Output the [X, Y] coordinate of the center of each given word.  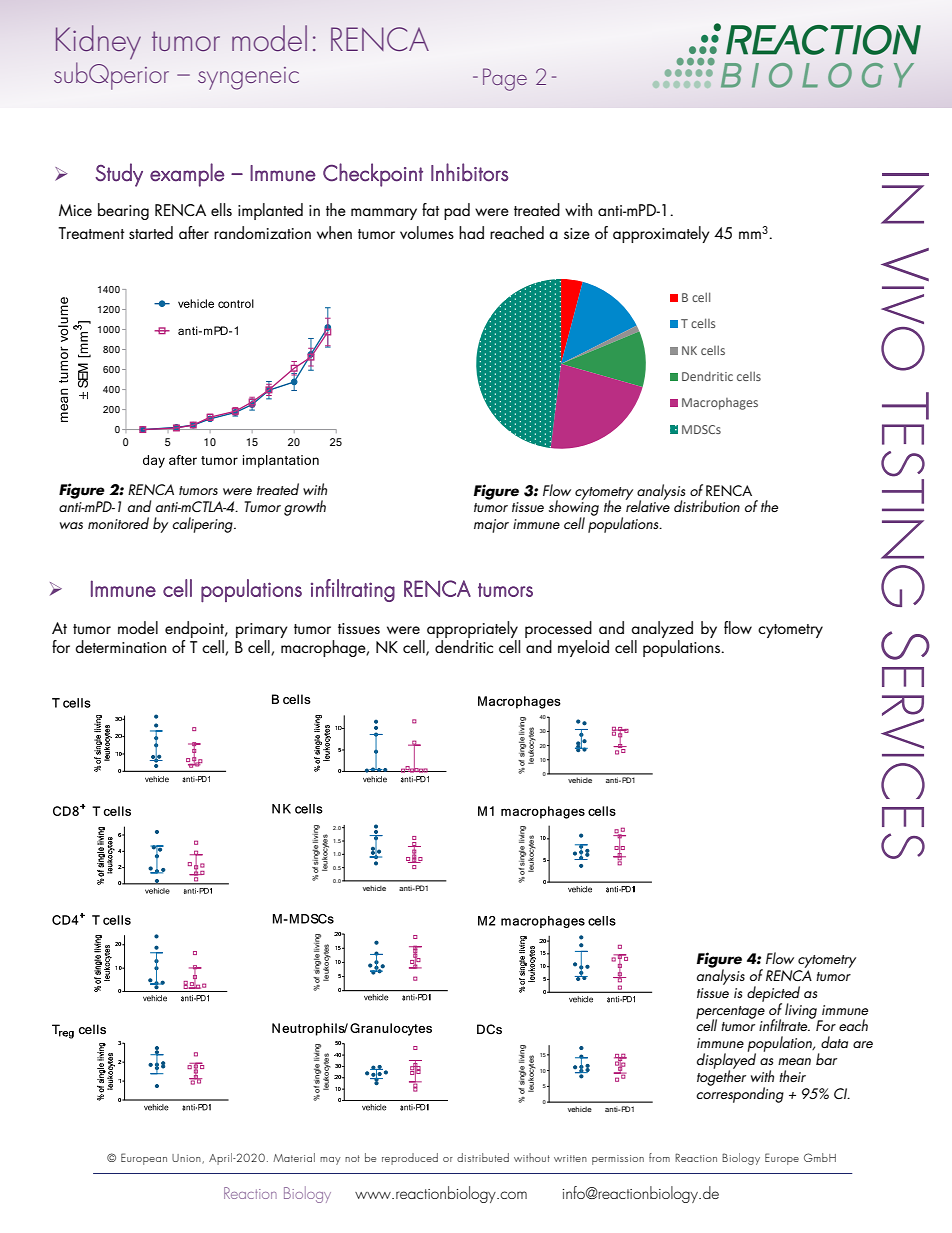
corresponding [740, 1094]
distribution [707, 506]
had [471, 232]
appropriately [472, 629]
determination [120, 646]
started [151, 232]
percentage [730, 1013]
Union [187, 1159]
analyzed [662, 629]
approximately [661, 234]
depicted [773, 995]
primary [262, 630]
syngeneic [248, 78]
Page [505, 79]
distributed [483, 1157]
